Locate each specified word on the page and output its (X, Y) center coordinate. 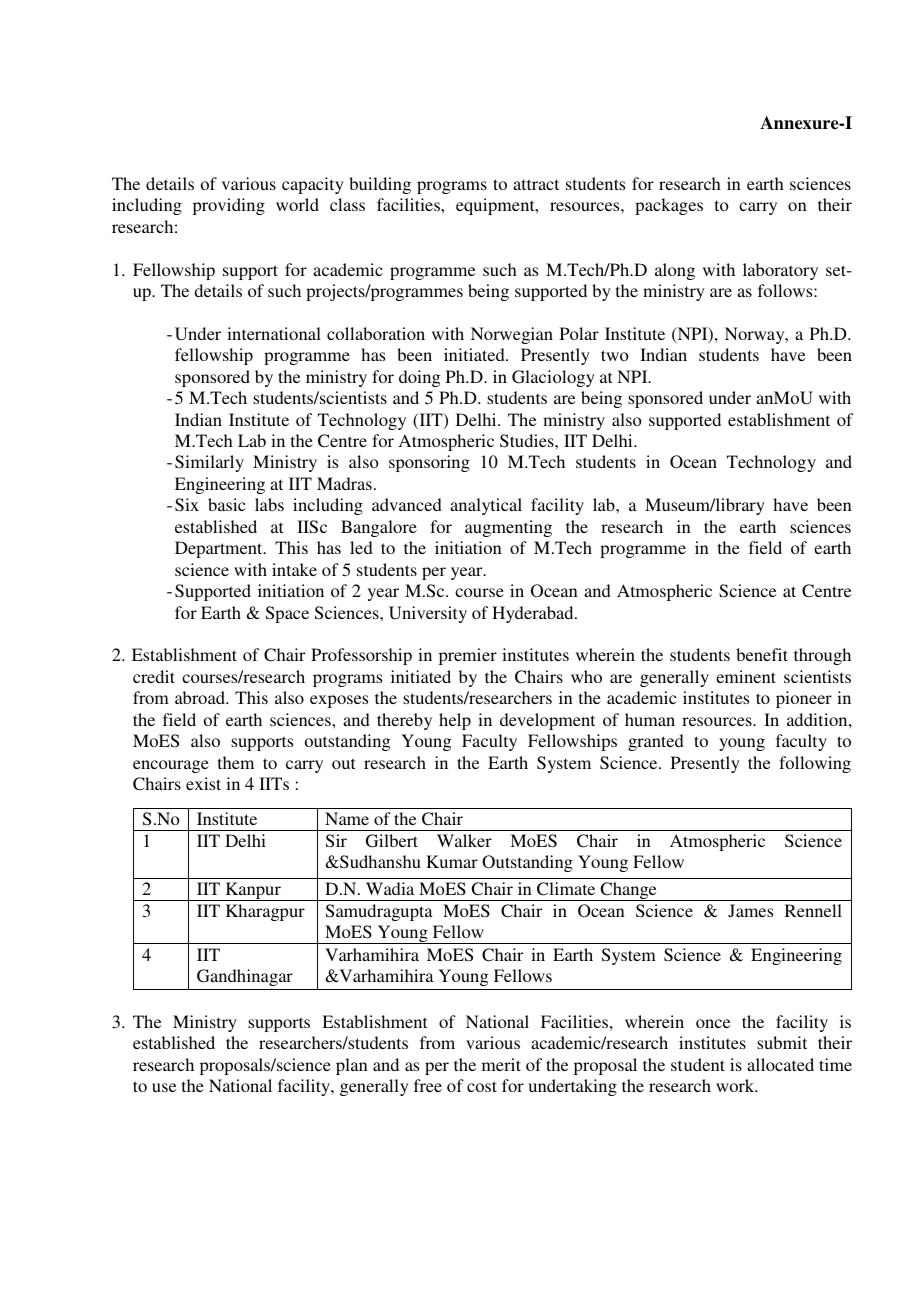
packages (669, 206)
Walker (464, 840)
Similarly (209, 463)
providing (229, 206)
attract (536, 184)
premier (468, 656)
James (750, 911)
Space (287, 614)
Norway (756, 335)
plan (352, 1066)
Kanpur (253, 891)
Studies (528, 441)
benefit (762, 654)
